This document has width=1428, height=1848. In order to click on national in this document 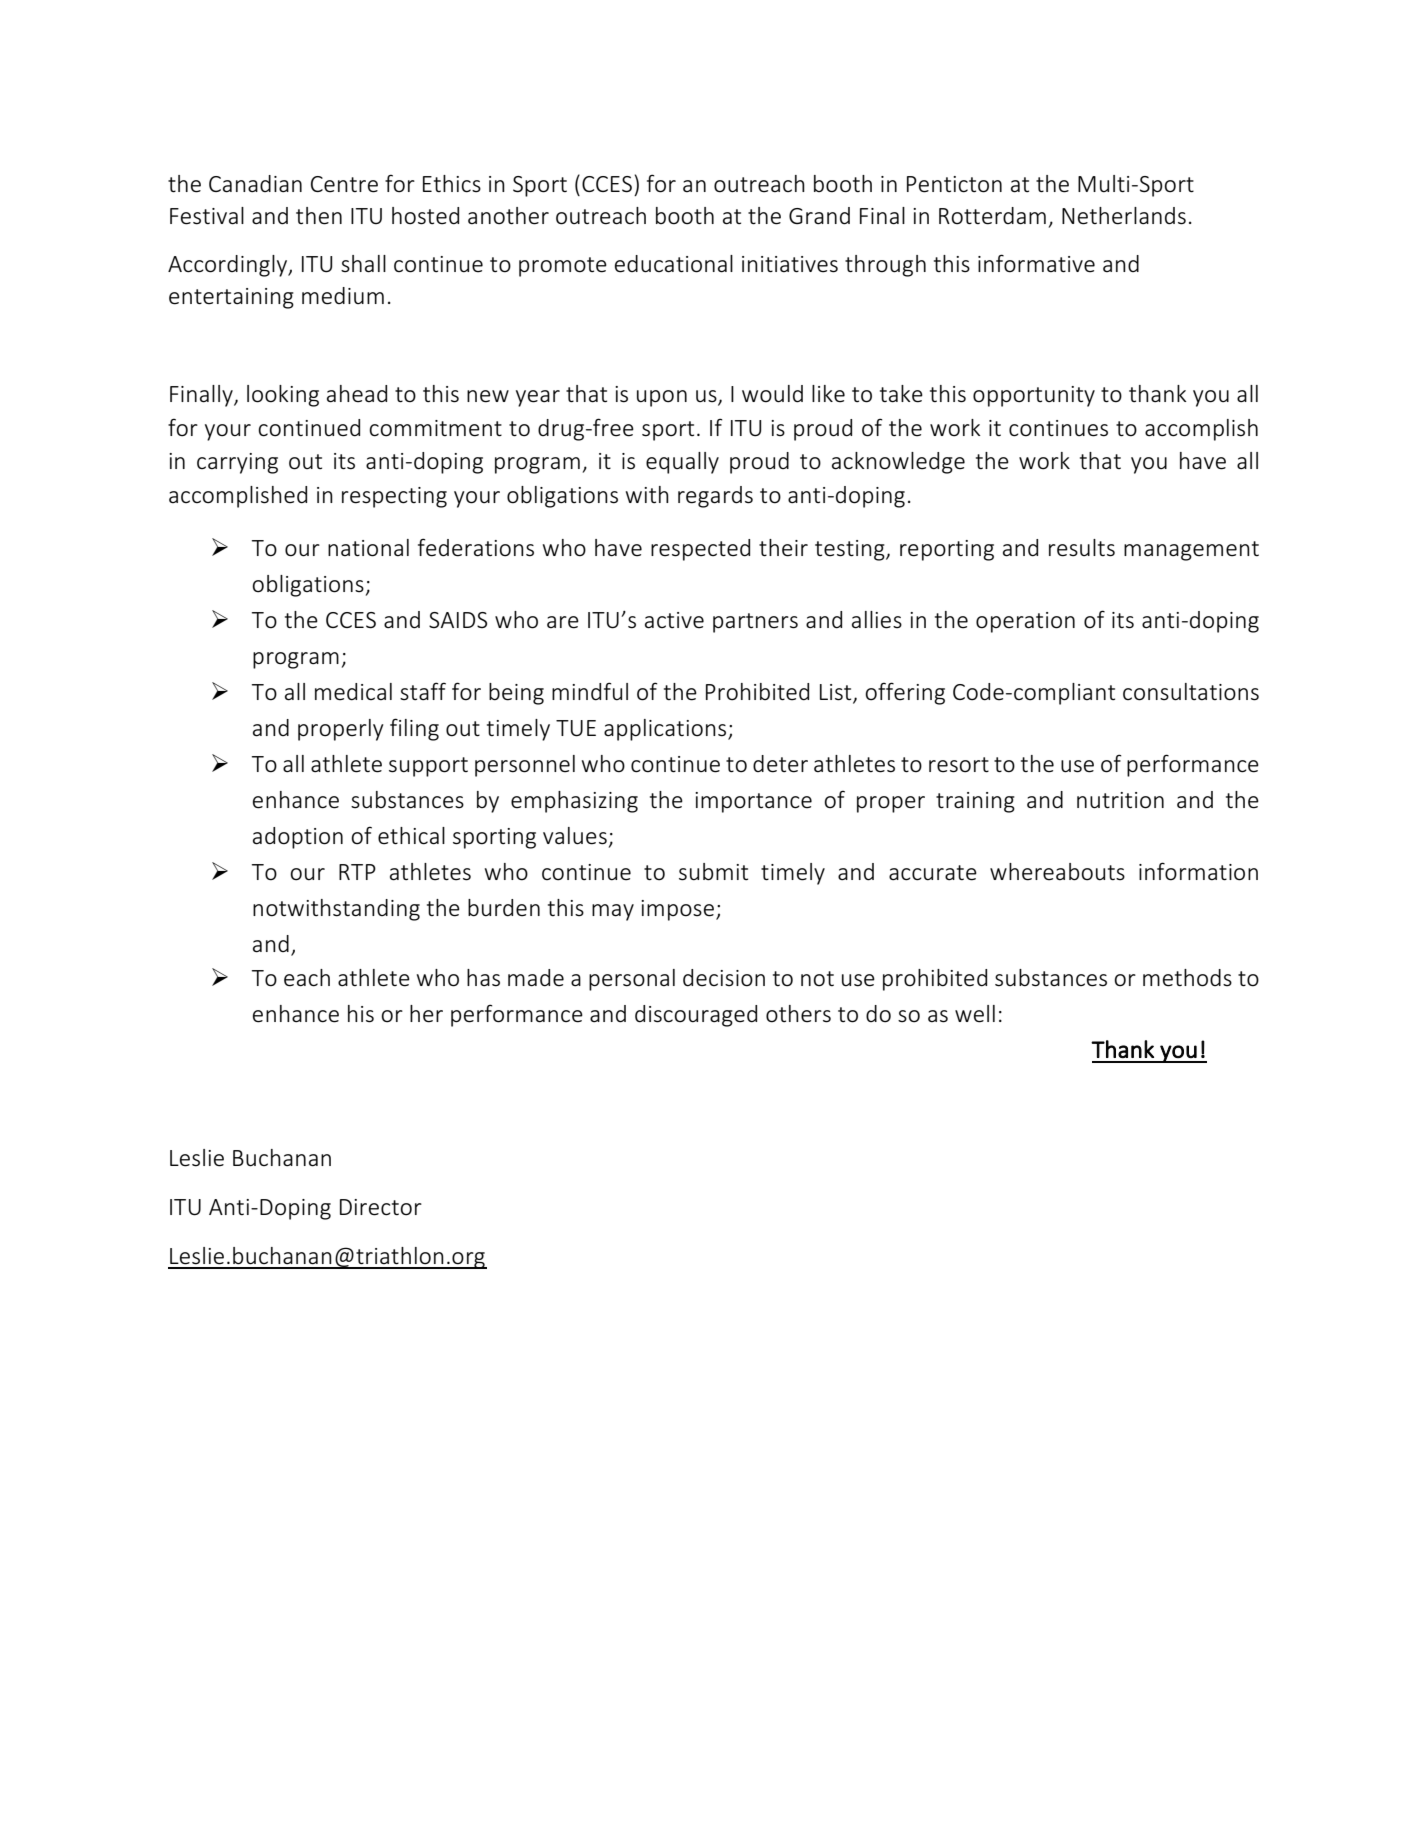, I will do `click(368, 548)`.
